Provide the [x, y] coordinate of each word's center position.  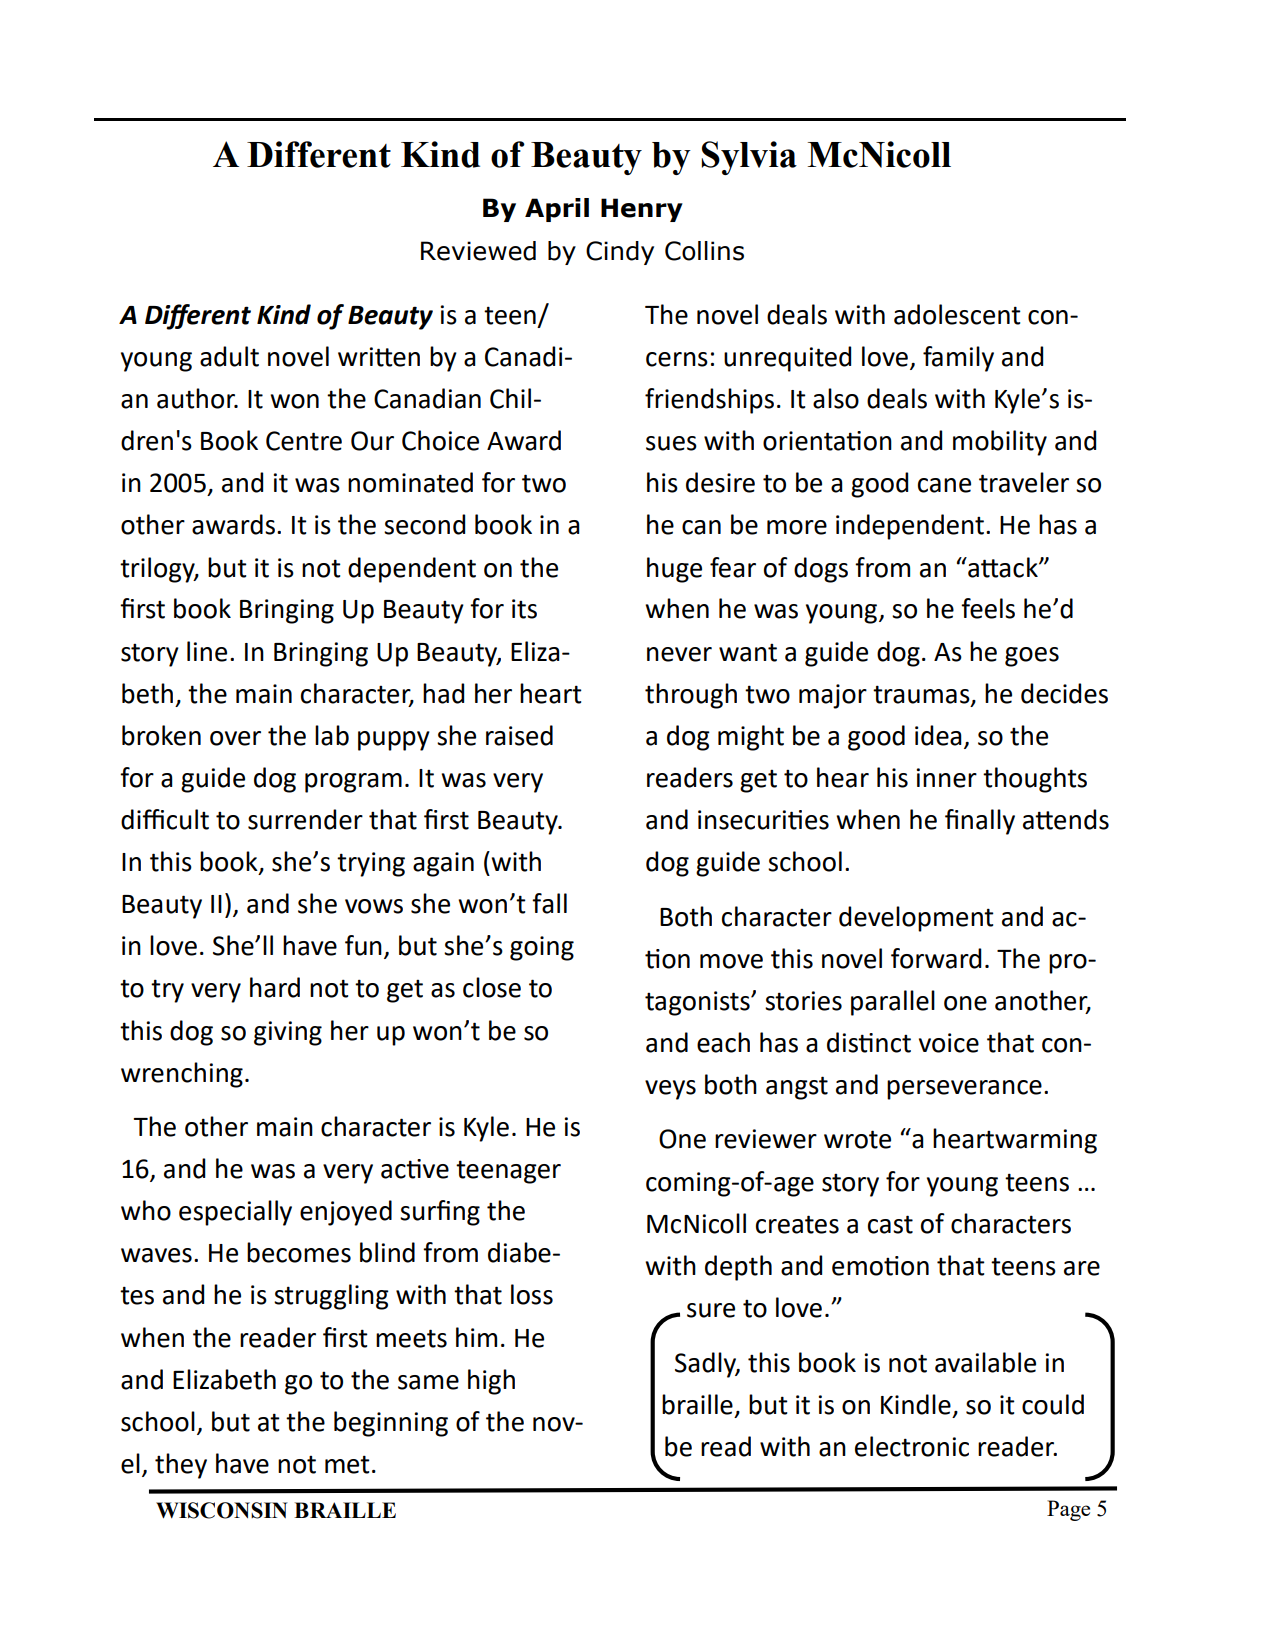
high [491, 1382]
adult [229, 356]
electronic [912, 1446]
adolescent [957, 314]
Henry [642, 210]
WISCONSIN [222, 1510]
